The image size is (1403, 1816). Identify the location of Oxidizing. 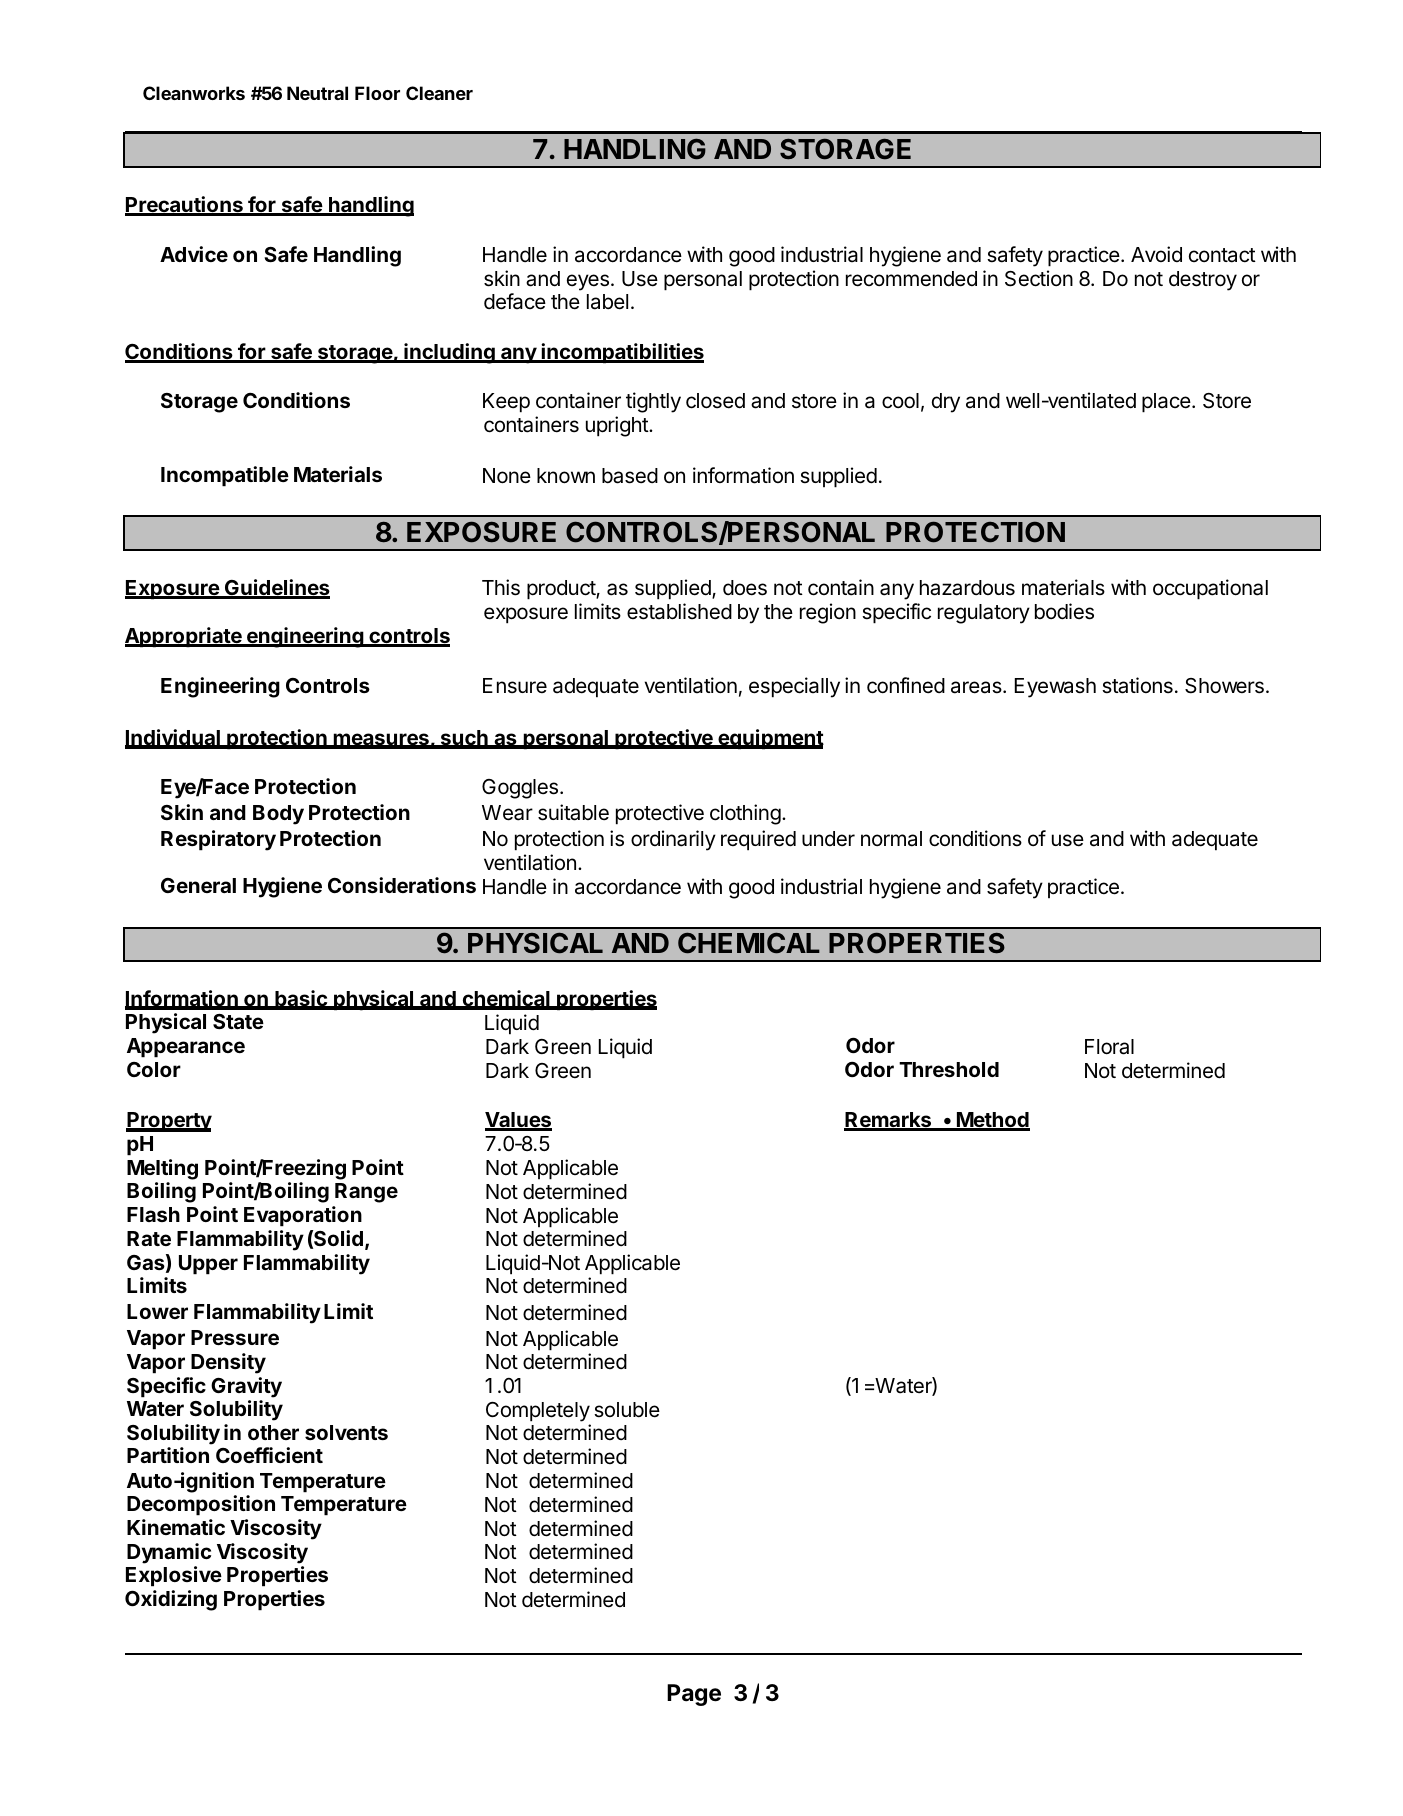
(171, 1600).
